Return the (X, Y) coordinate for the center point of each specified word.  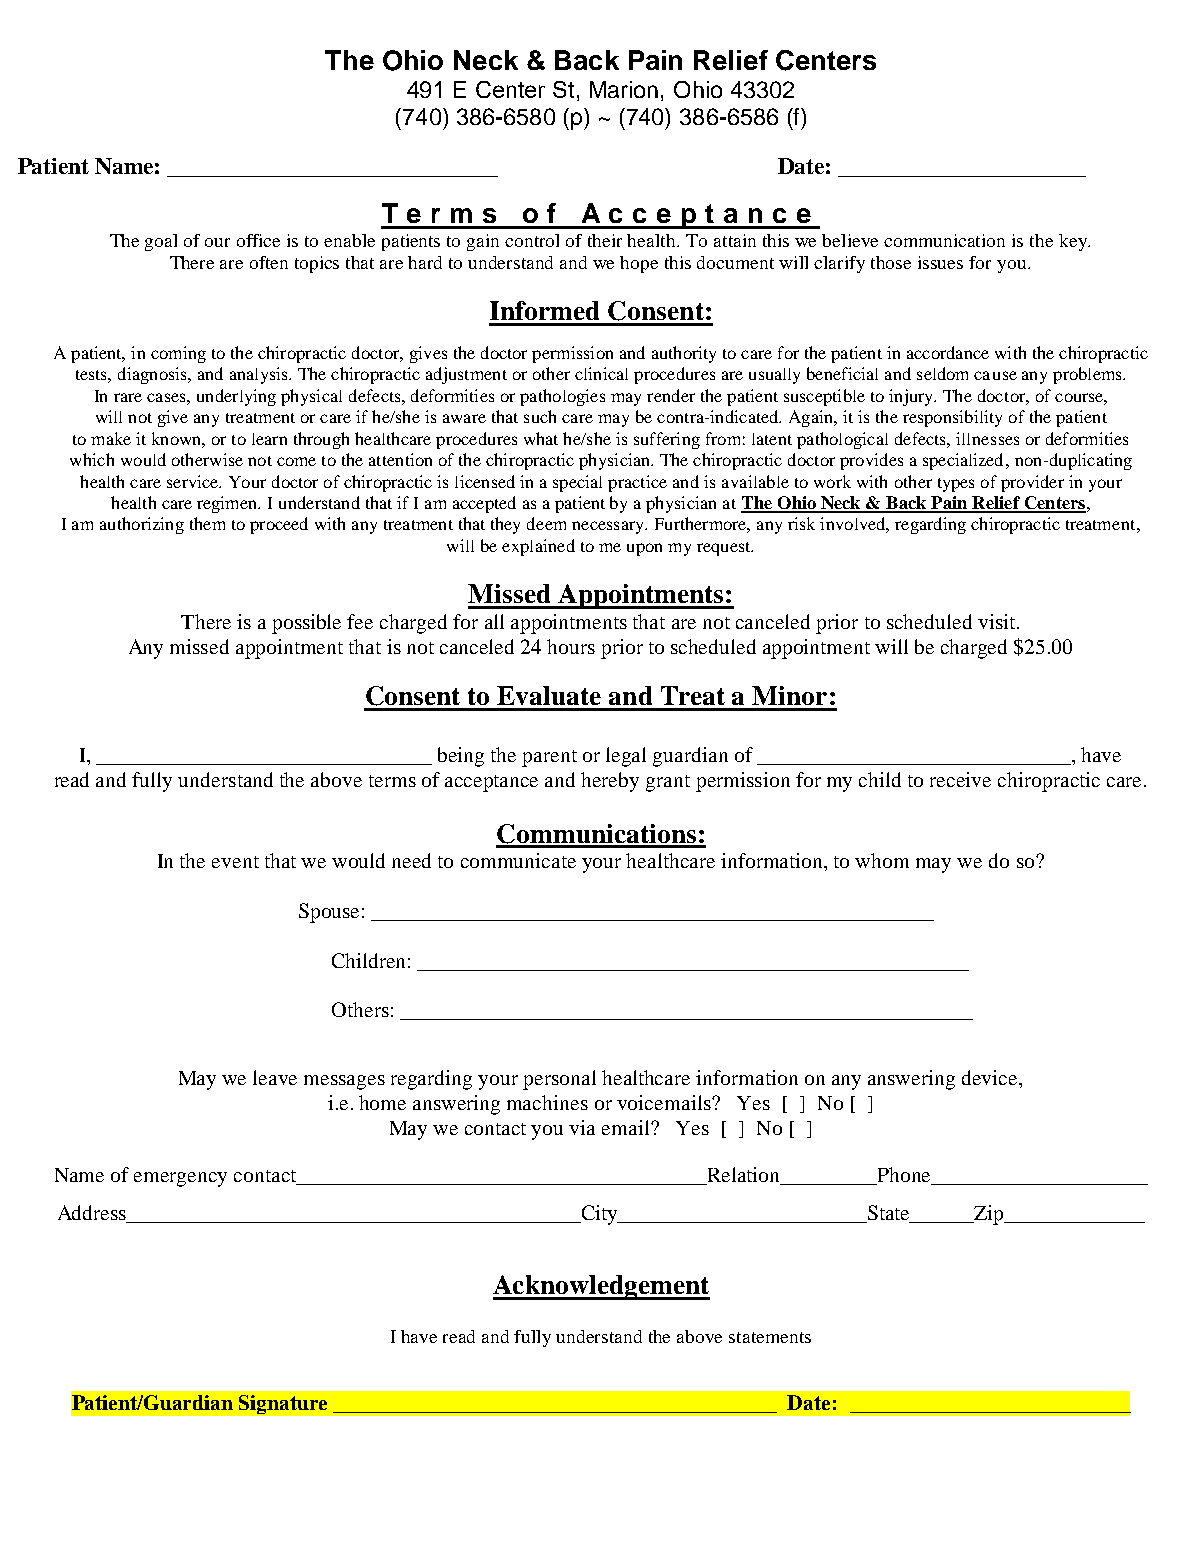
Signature (283, 1404)
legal (626, 757)
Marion (624, 89)
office (258, 240)
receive (960, 779)
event (235, 862)
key (1074, 242)
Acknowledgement (601, 1287)
